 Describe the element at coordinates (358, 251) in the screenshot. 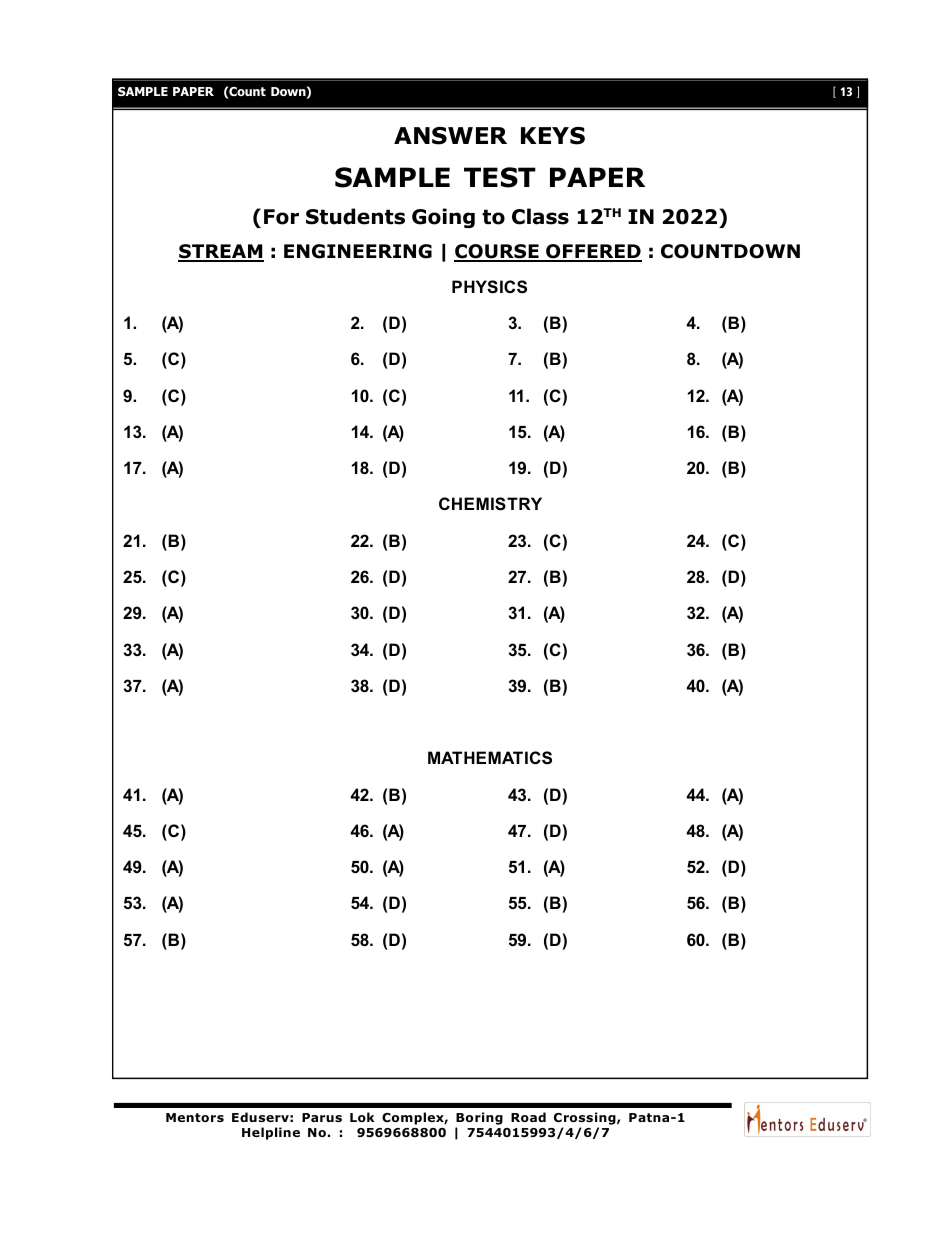

I see `ENGINEERING` at that location.
